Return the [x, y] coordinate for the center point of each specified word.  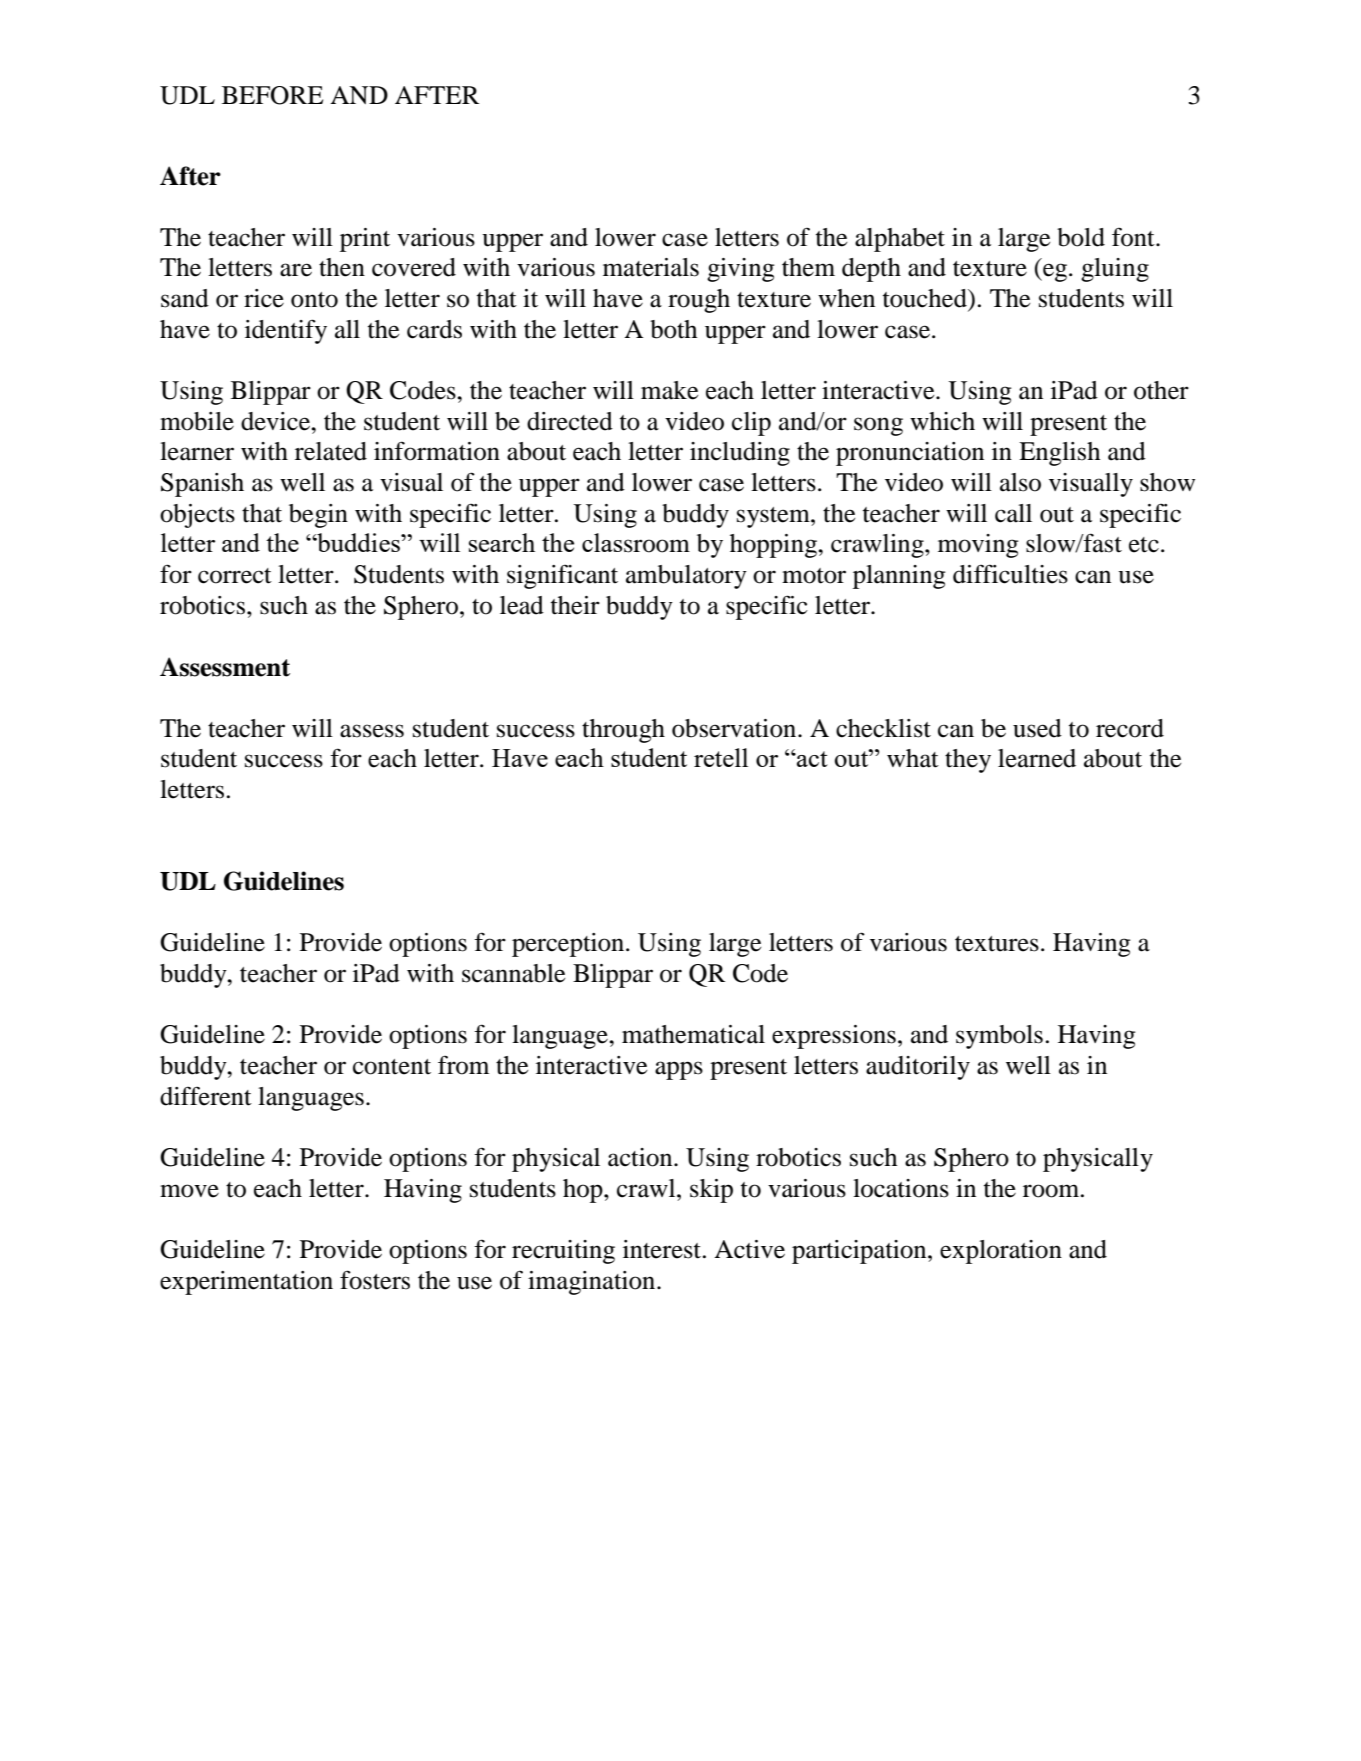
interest [662, 1249]
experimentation [246, 1283]
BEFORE [272, 95]
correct [235, 576]
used [1037, 728]
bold [1081, 237]
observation [735, 728]
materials [651, 267]
